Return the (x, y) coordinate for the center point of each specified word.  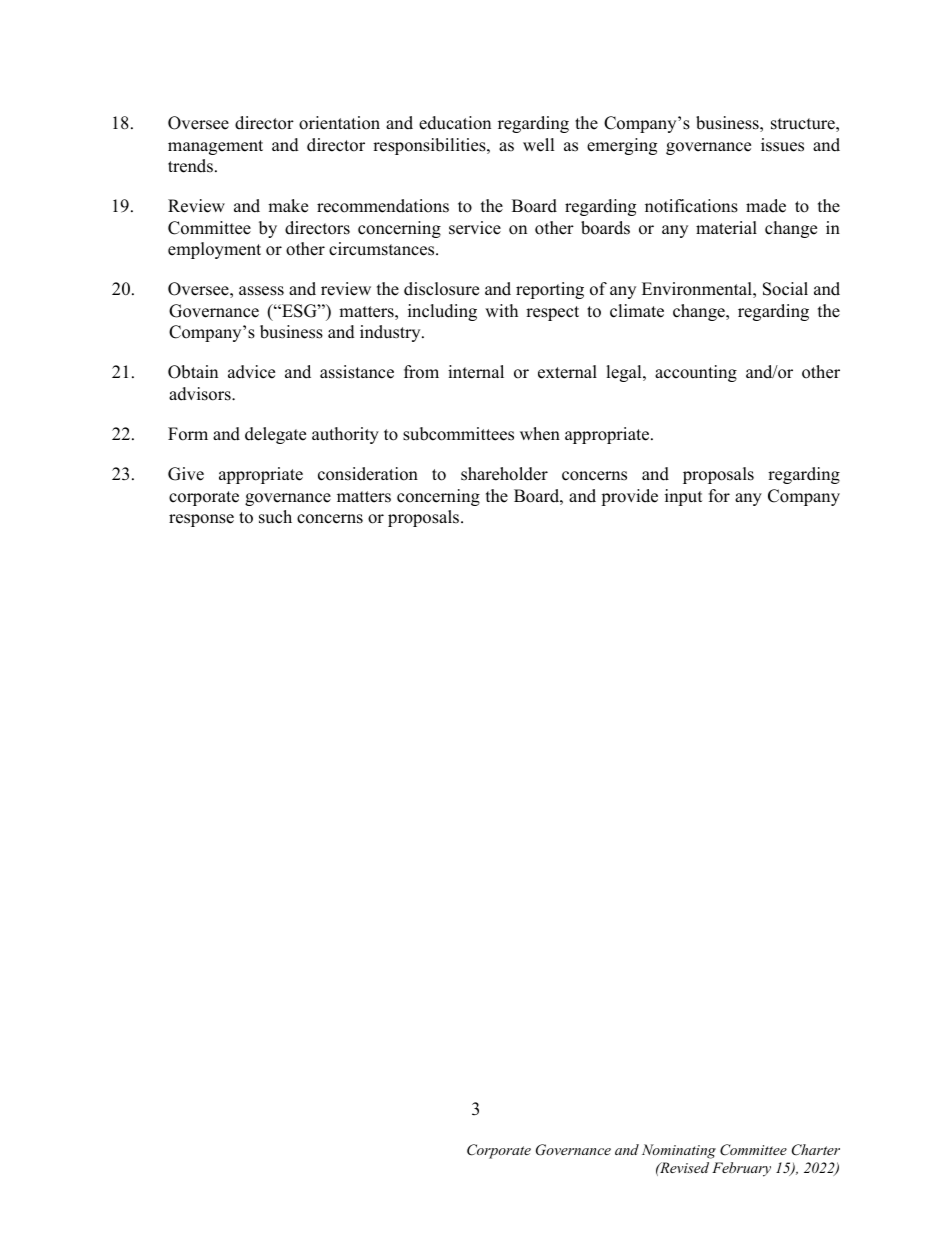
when (540, 434)
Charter (816, 1150)
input (684, 497)
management (215, 147)
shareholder (504, 474)
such (275, 517)
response (201, 520)
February (741, 1169)
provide (629, 497)
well (539, 145)
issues (782, 145)
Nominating (679, 1151)
